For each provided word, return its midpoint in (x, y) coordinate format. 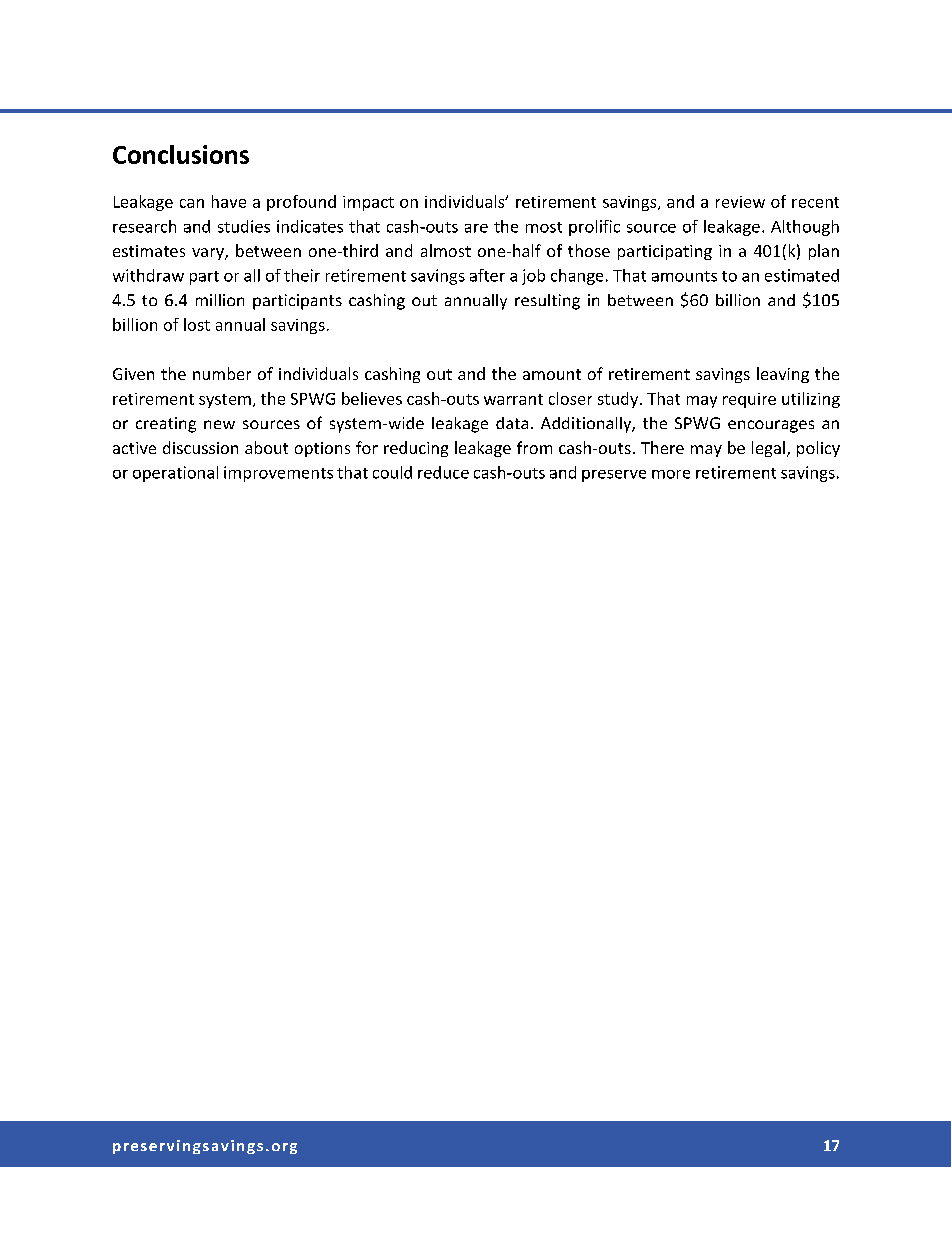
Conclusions (181, 154)
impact (368, 203)
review (740, 202)
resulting (547, 302)
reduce (443, 472)
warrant (513, 399)
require (749, 400)
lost (197, 324)
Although (805, 228)
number (222, 373)
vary (209, 254)
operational (175, 474)
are (476, 228)
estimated (802, 275)
